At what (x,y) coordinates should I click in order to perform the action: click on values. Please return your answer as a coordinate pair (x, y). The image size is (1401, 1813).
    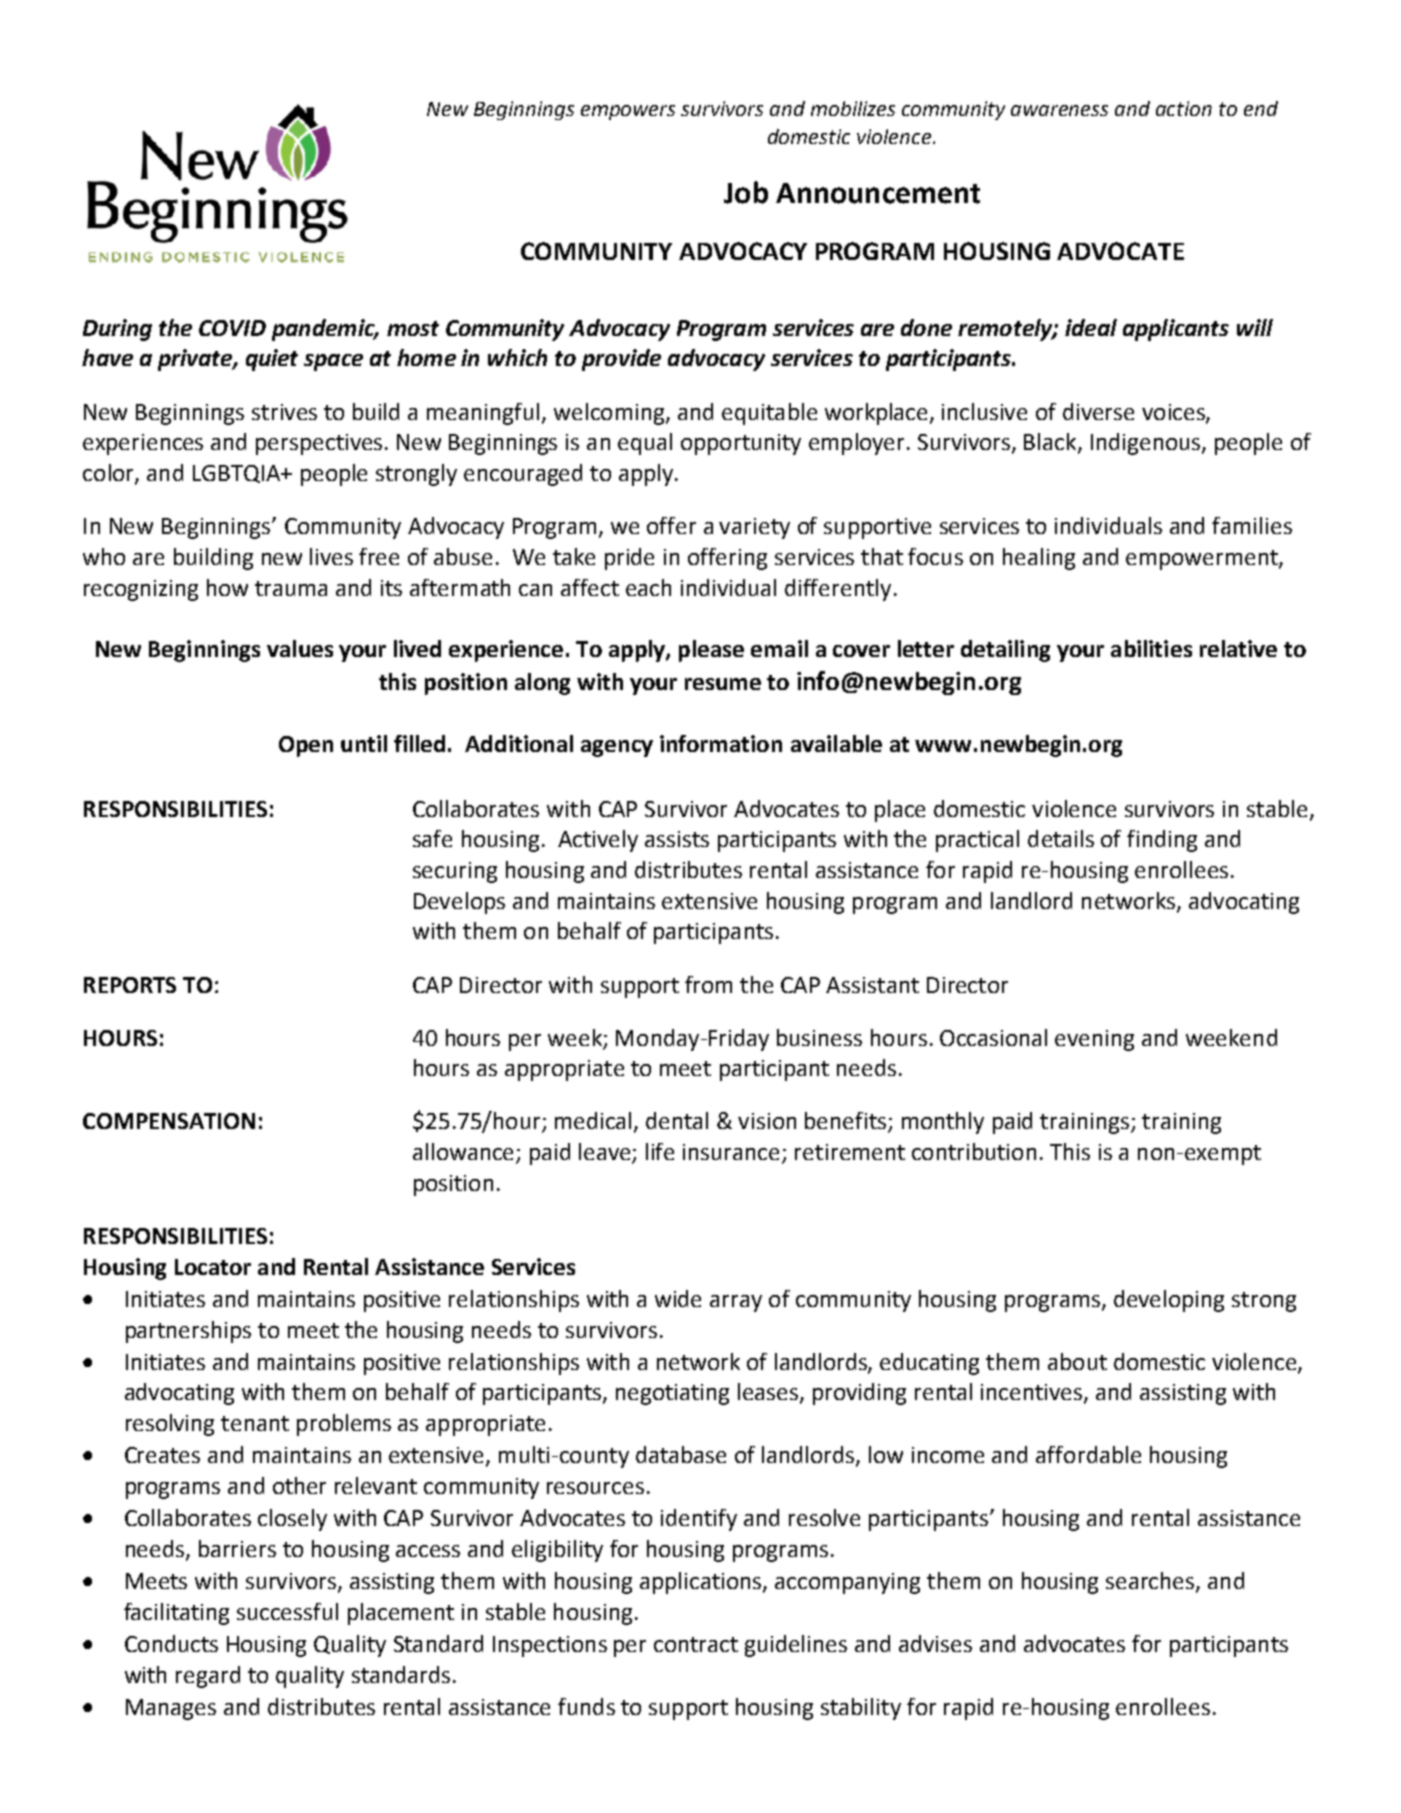
    Looking at the image, I should click on (300, 648).
